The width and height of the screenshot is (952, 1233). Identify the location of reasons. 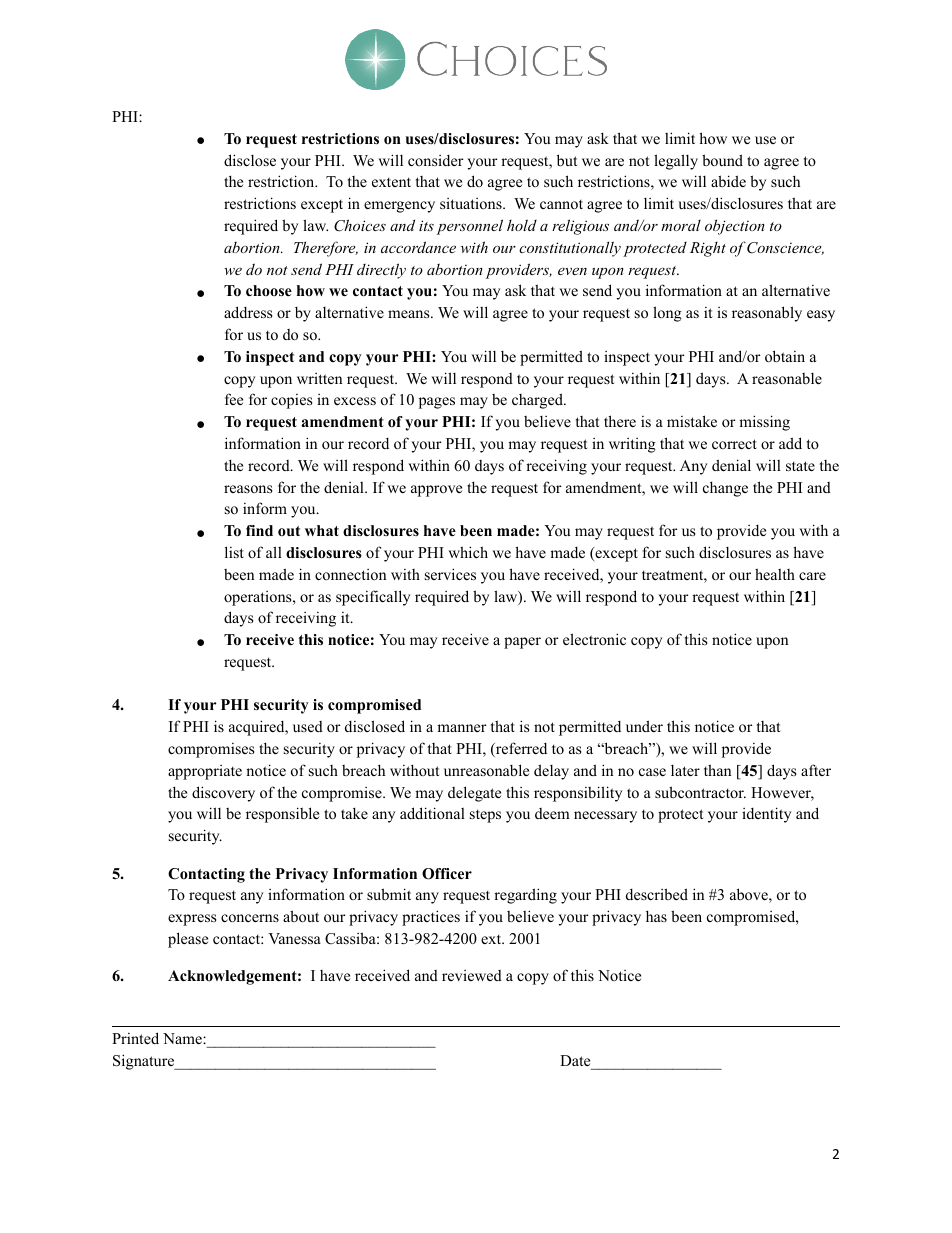
(248, 489).
